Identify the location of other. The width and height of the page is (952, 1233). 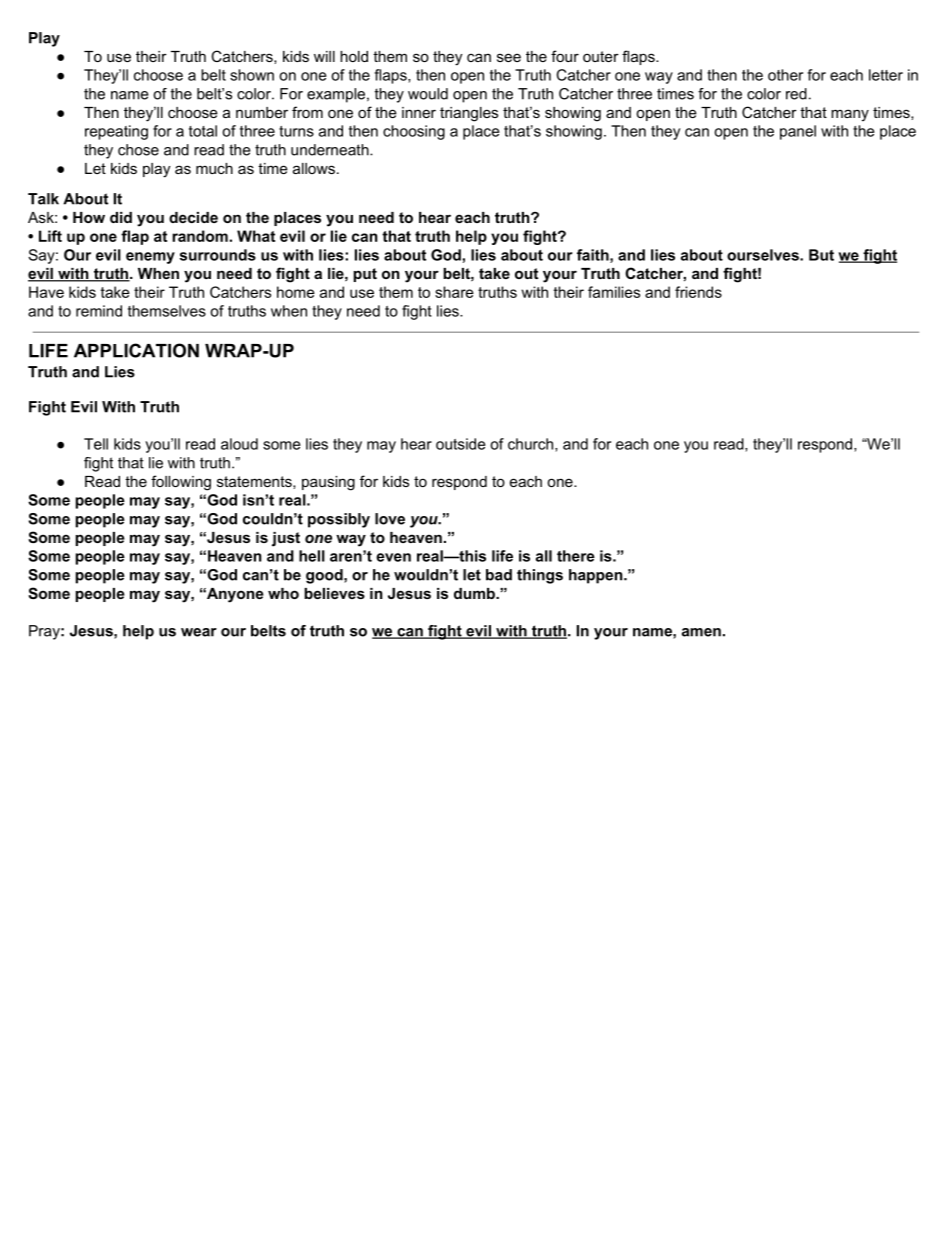
(785, 75).
